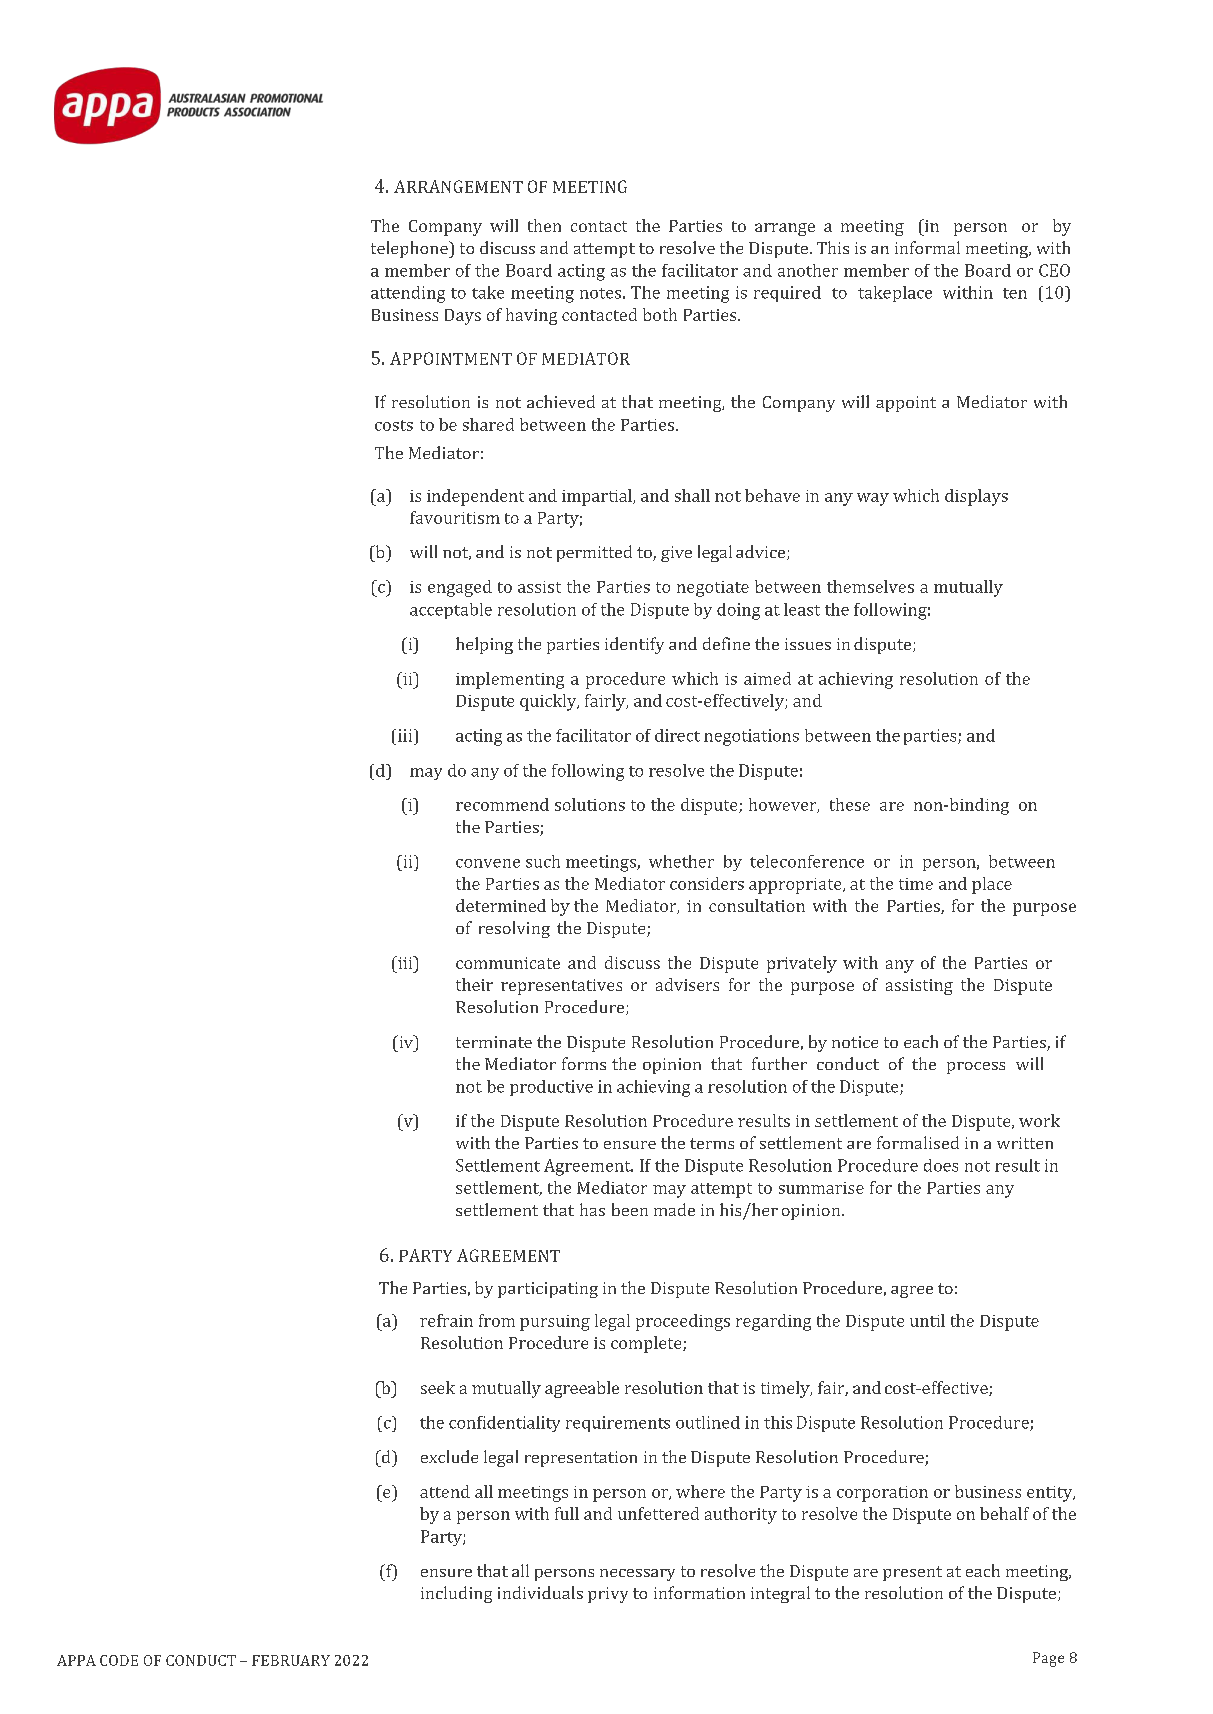 The image size is (1213, 1714). What do you see at coordinates (446, 1320) in the screenshot?
I see `refrain` at bounding box center [446, 1320].
